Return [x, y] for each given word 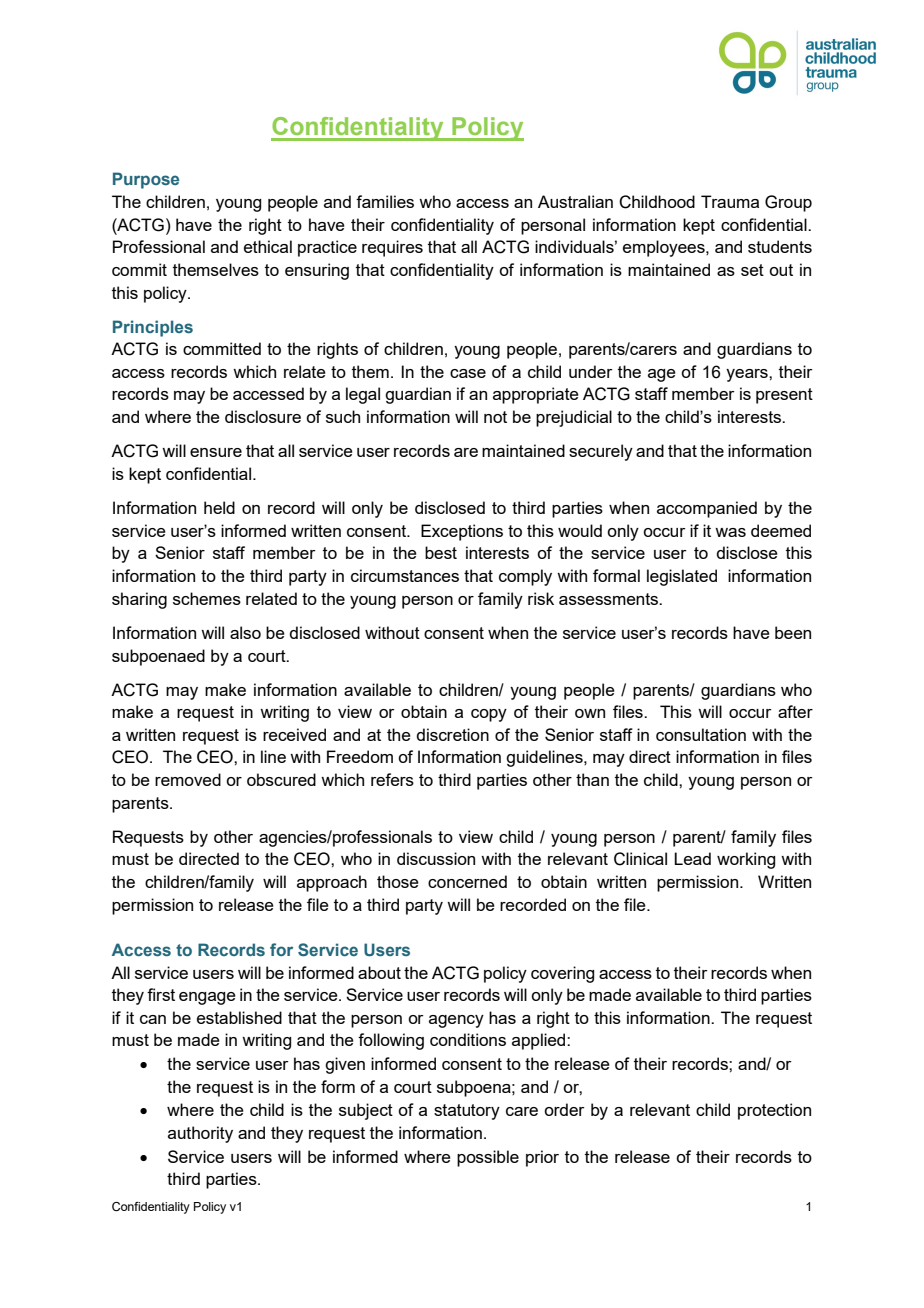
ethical [268, 246]
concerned [467, 881]
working [746, 860]
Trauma [730, 201]
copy [489, 715]
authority [200, 1134]
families [385, 201]
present [784, 396]
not [495, 417]
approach [332, 883]
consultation [701, 734]
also [245, 632]
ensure [216, 452]
